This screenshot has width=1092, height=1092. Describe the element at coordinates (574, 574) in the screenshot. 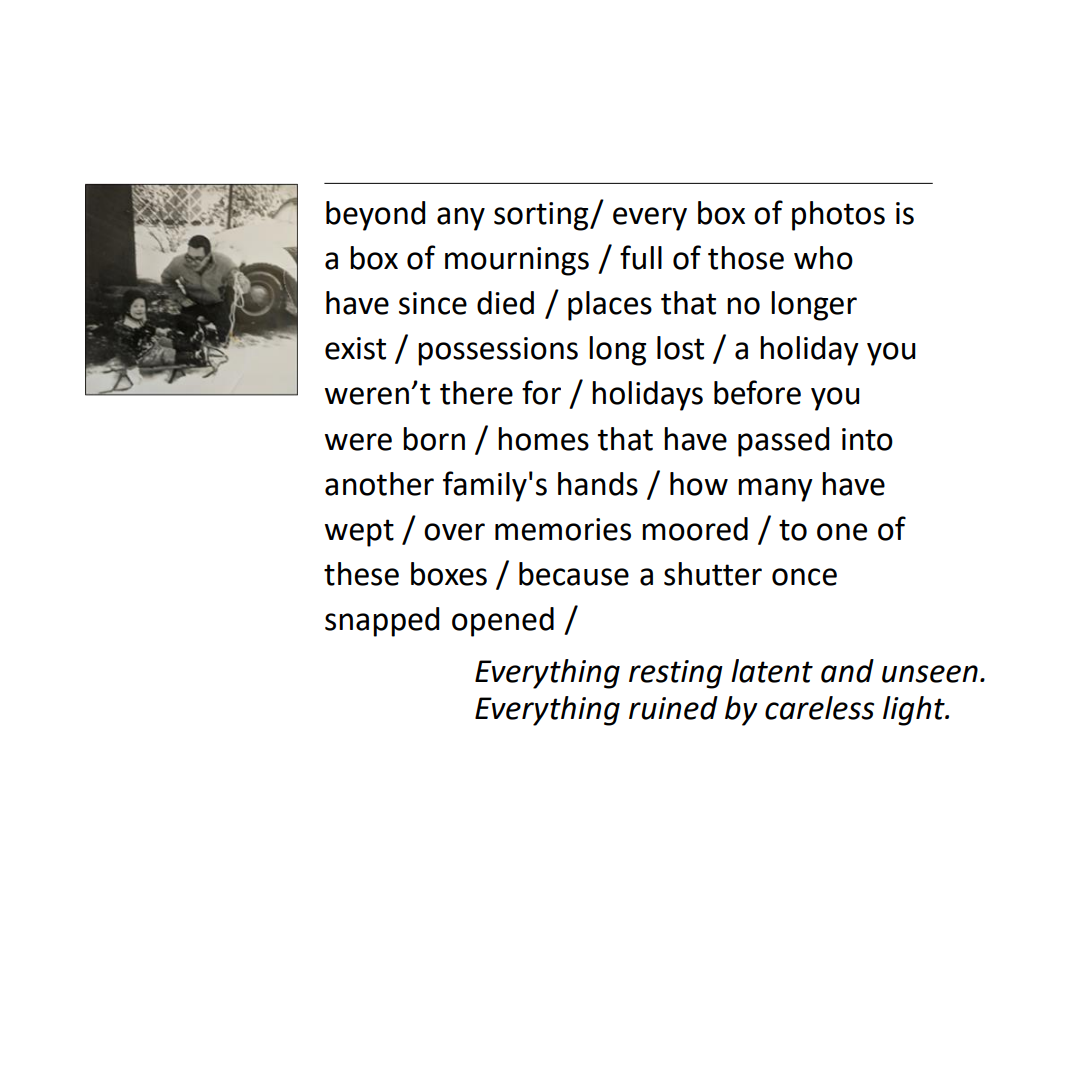

I see `because` at that location.
